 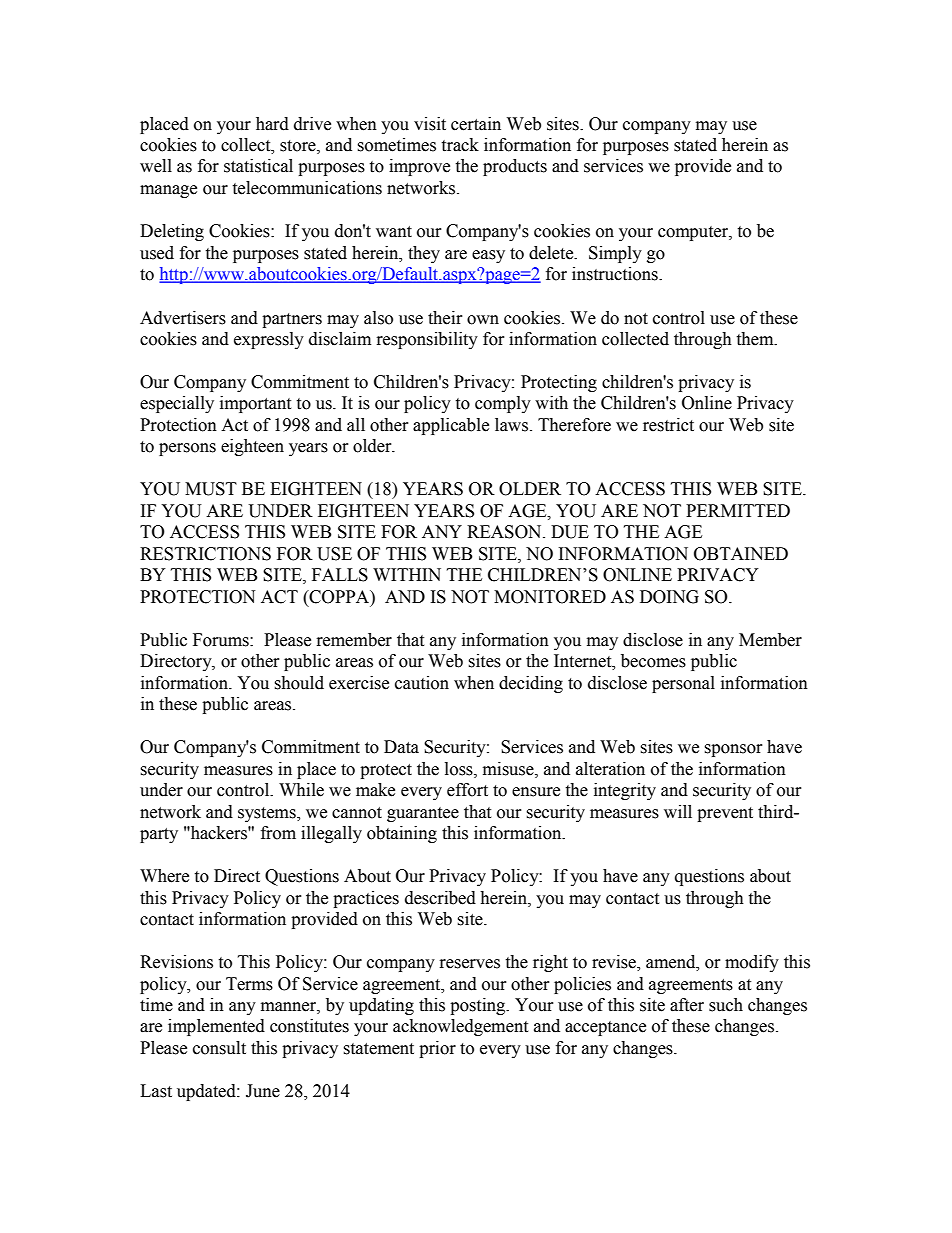 What do you see at coordinates (615, 254) in the screenshot?
I see `Simply` at bounding box center [615, 254].
